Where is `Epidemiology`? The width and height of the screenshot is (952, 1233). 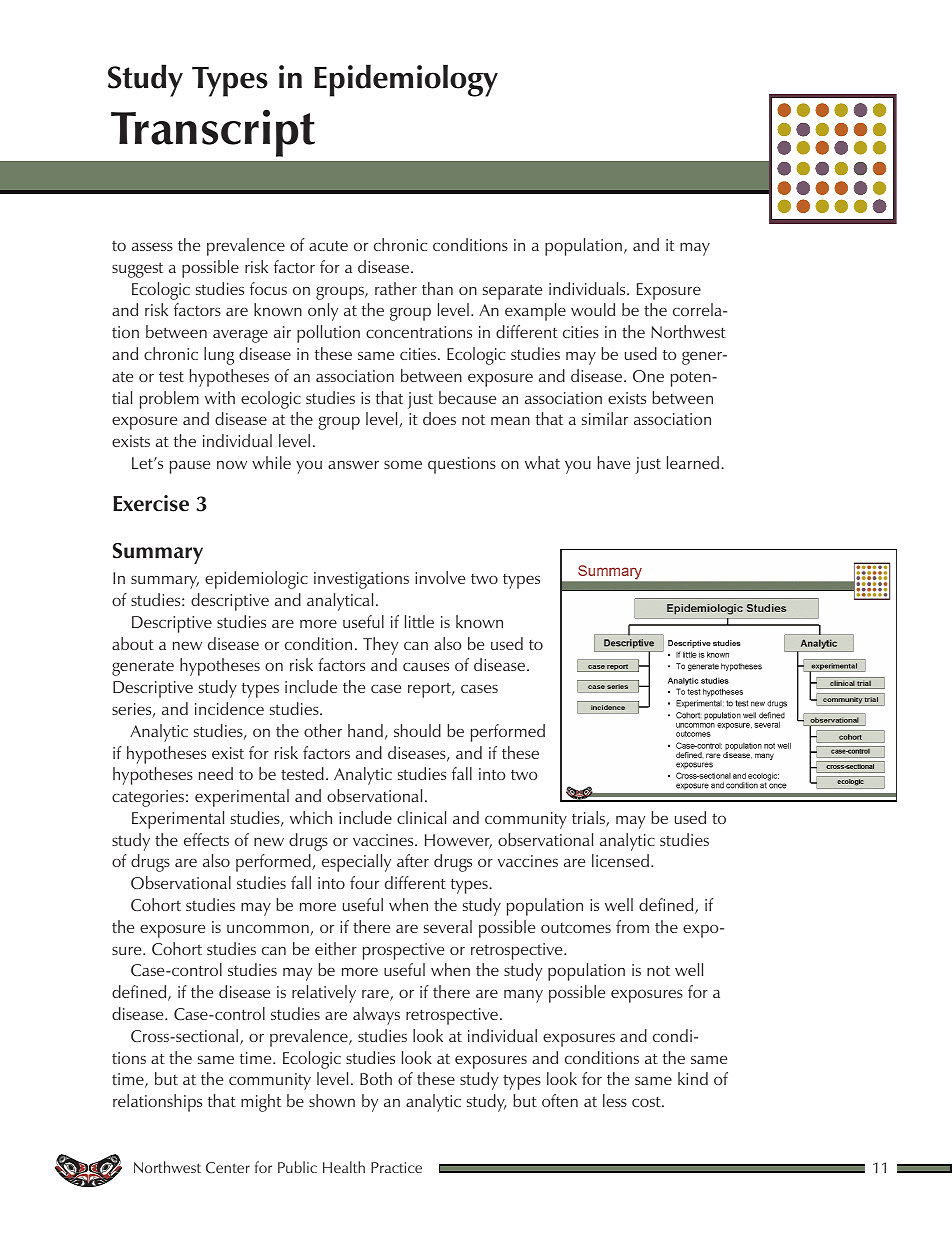
Epidemiology is located at coordinates (406, 80).
